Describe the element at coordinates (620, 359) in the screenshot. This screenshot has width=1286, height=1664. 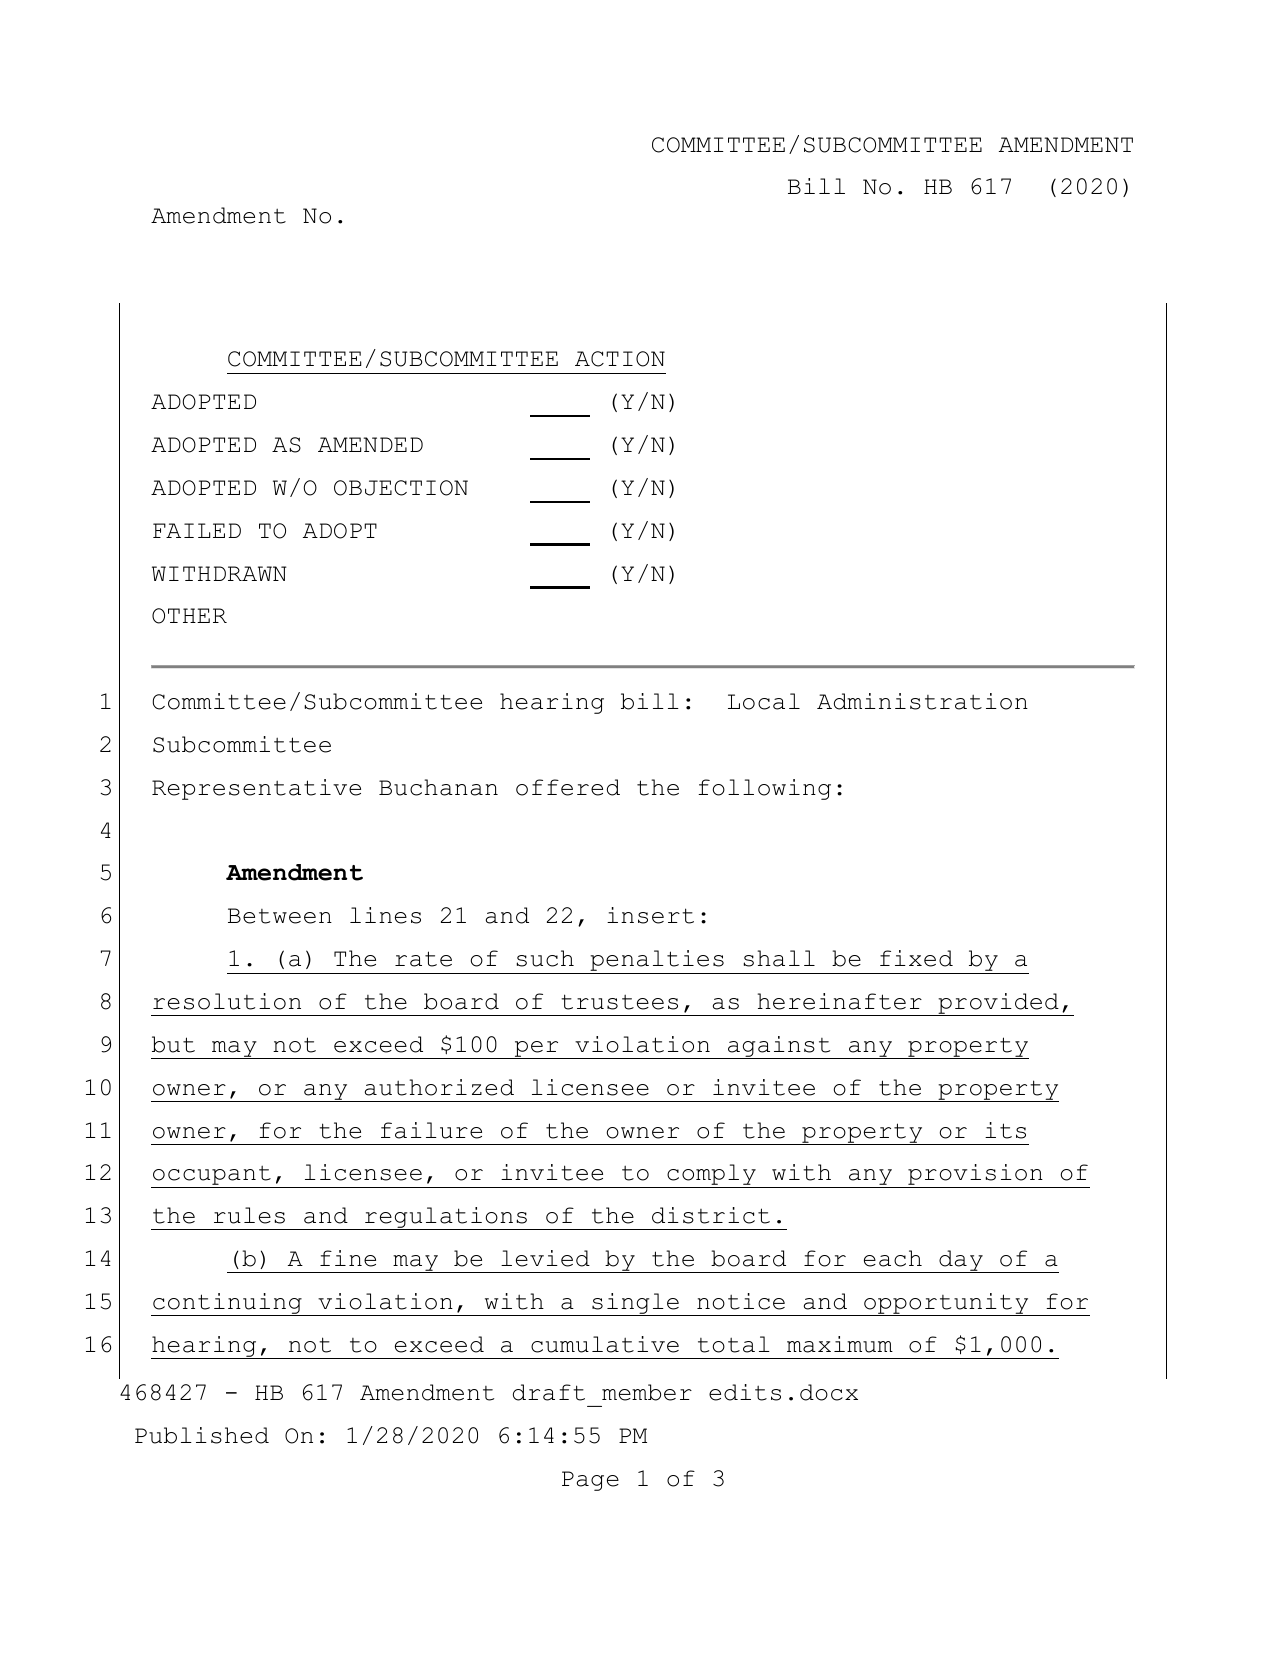
I see `ACTION` at that location.
